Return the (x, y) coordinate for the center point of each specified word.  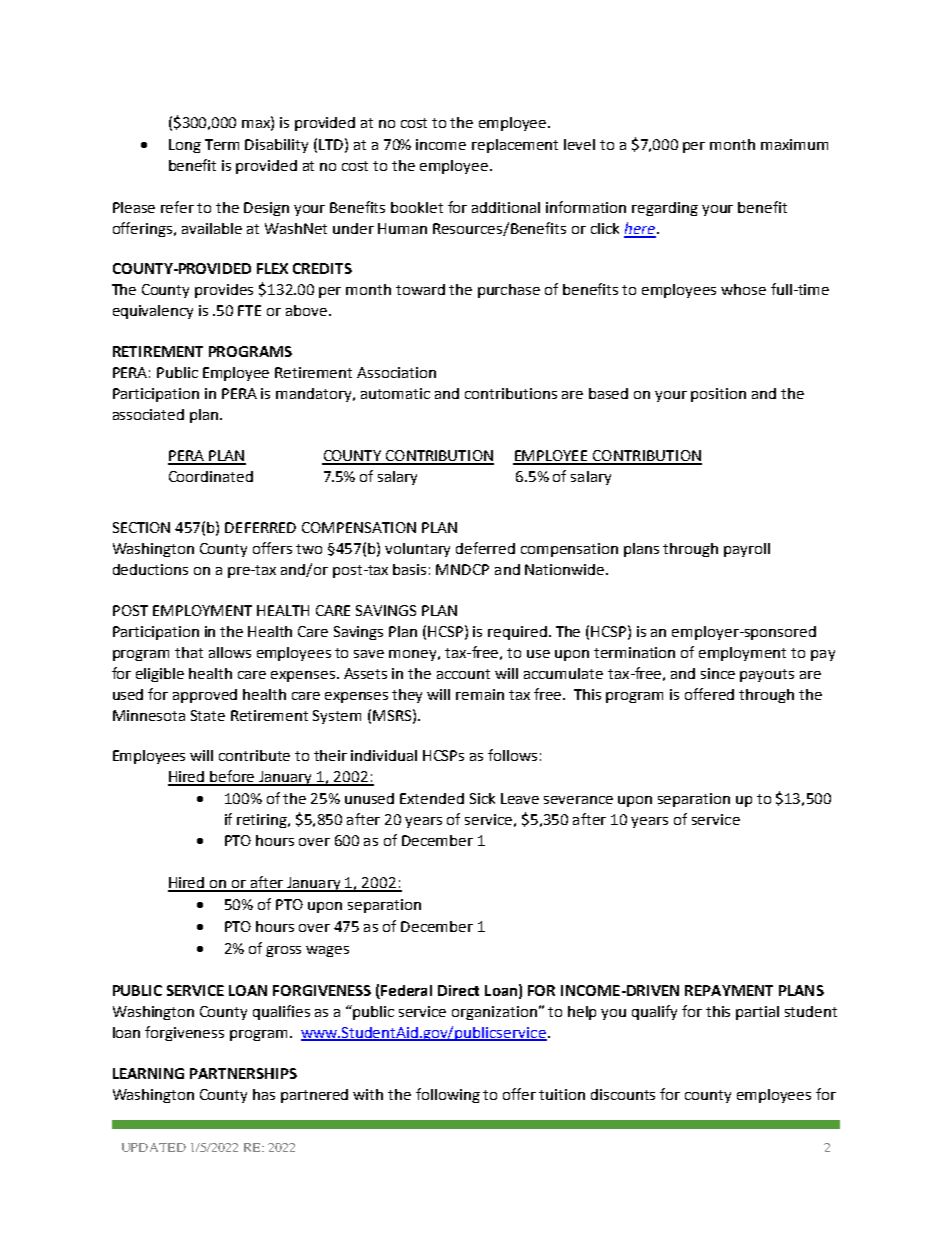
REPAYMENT (729, 990)
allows (230, 652)
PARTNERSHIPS (243, 1073)
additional (506, 207)
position (718, 395)
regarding (665, 209)
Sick (482, 798)
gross (283, 951)
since (718, 673)
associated (148, 414)
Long (185, 146)
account (463, 674)
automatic (395, 393)
